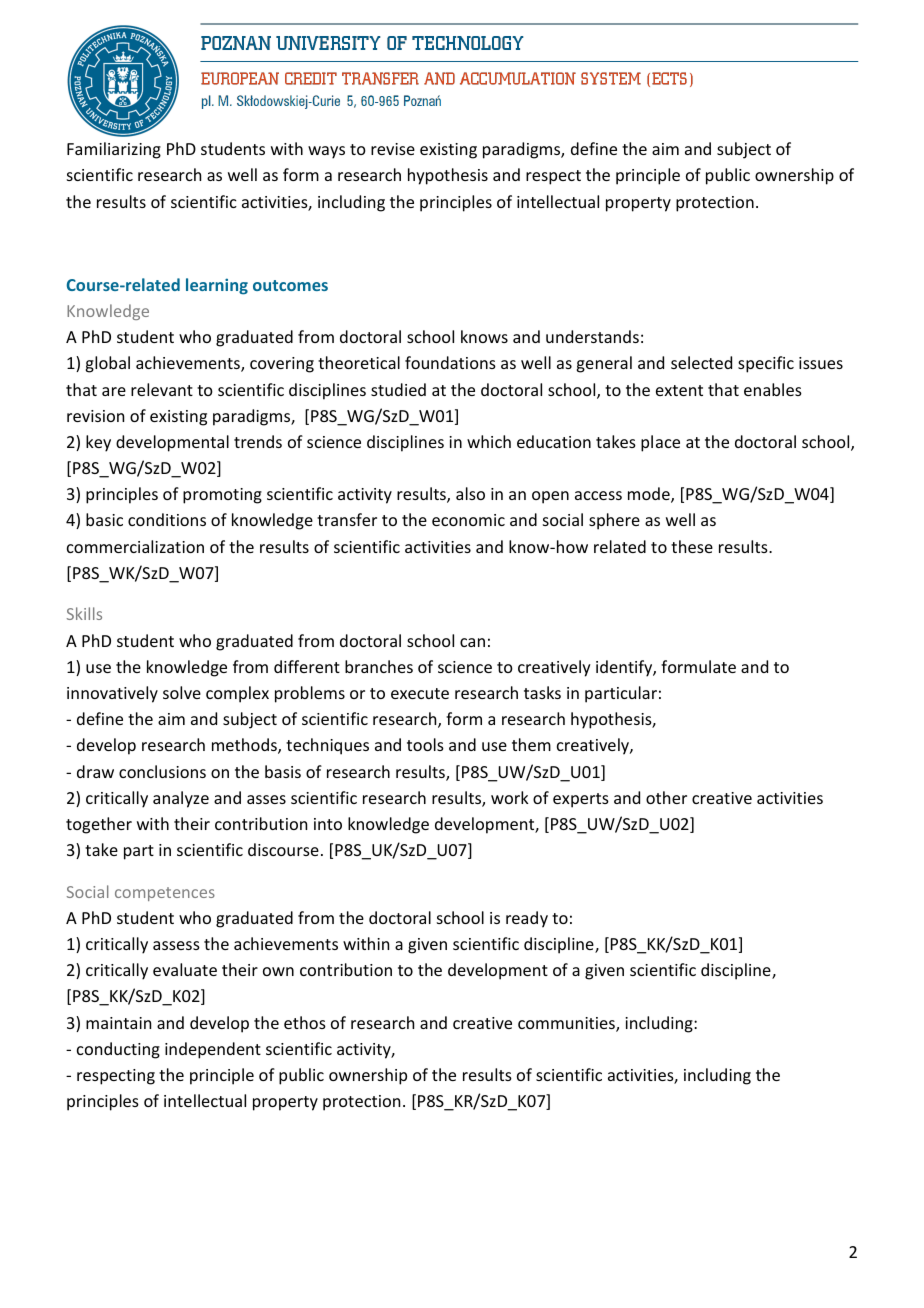  What do you see at coordinates (660, 443) in the image?
I see `place` at bounding box center [660, 443].
